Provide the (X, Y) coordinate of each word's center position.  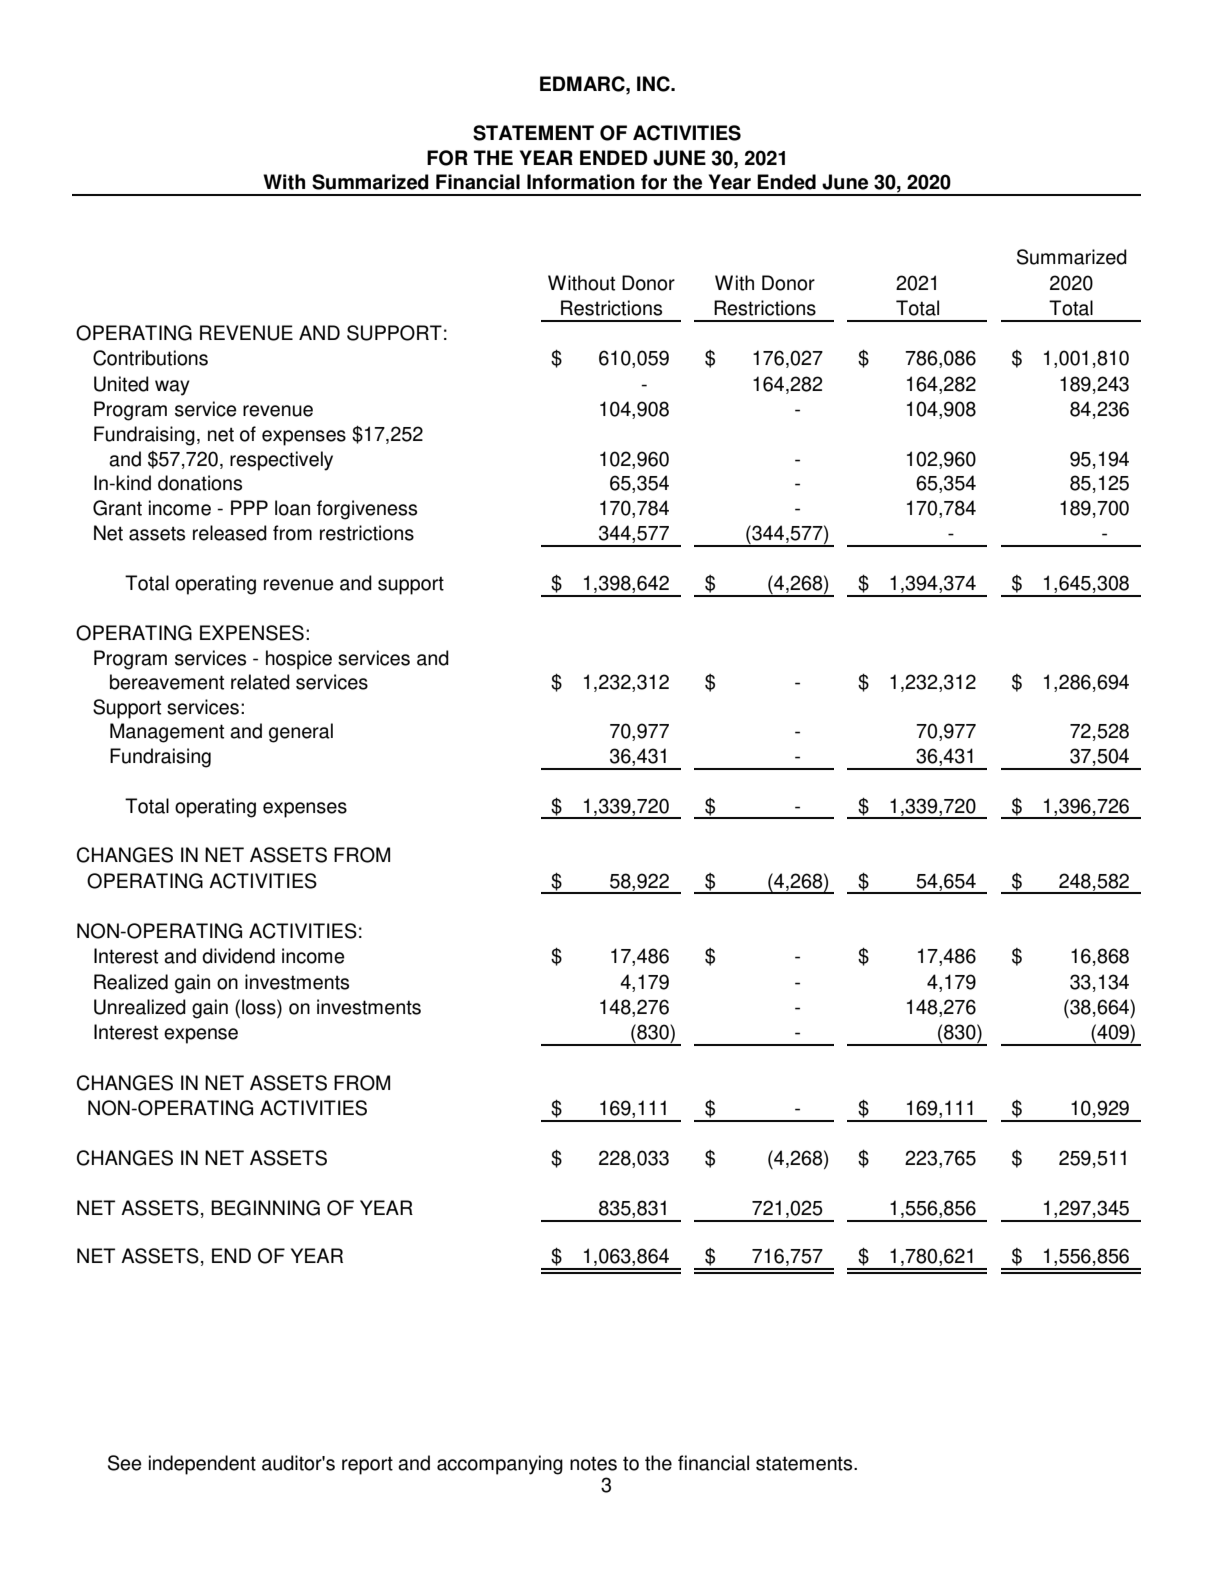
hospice (299, 660)
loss (260, 1007)
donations (200, 483)
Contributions (150, 358)
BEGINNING (265, 1208)
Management (167, 733)
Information (581, 182)
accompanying (500, 1465)
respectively (281, 461)
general (301, 733)
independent (202, 1465)
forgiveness (367, 510)
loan (292, 508)
